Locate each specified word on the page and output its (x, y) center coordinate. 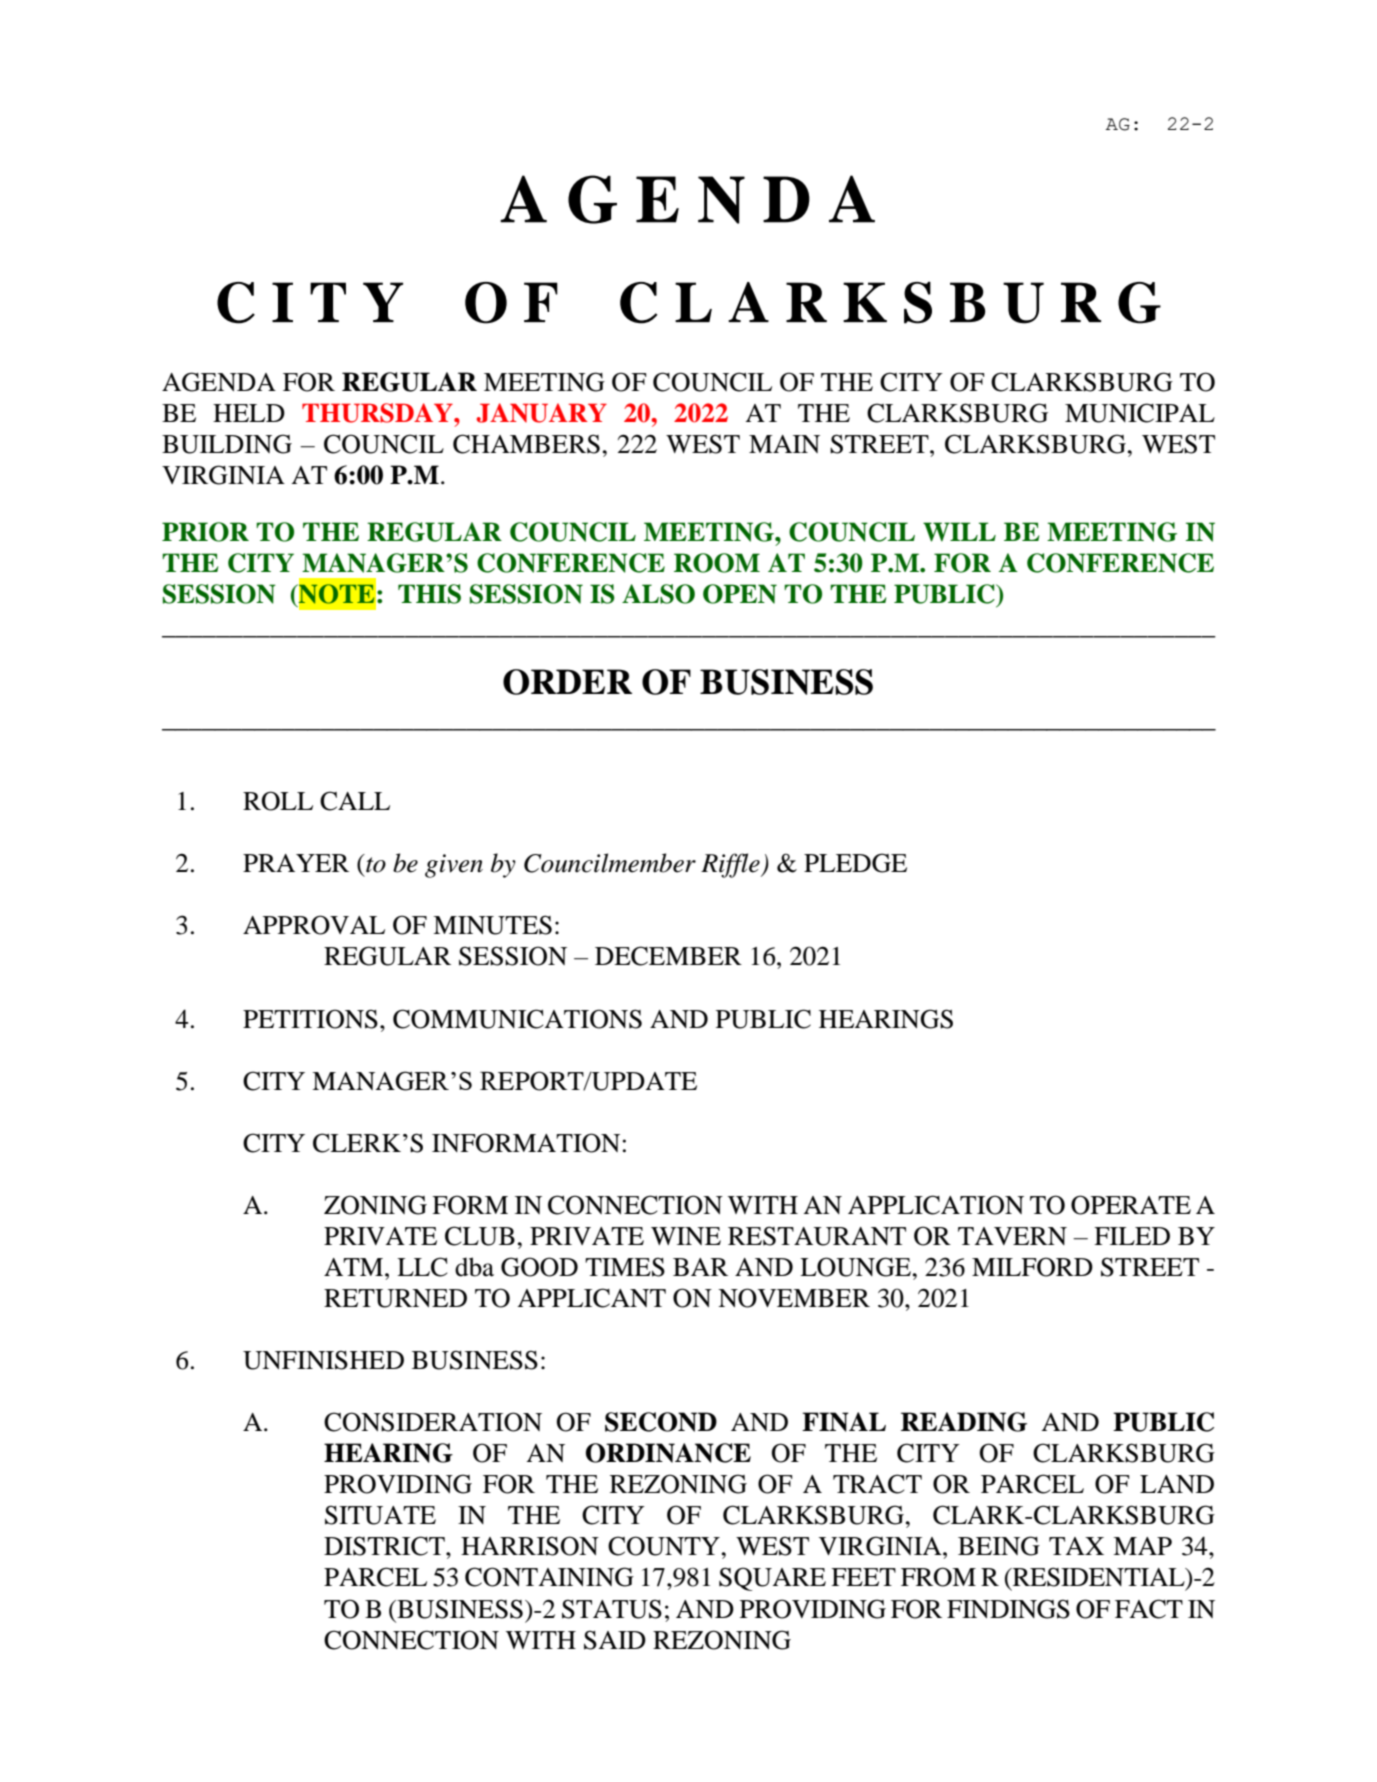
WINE (686, 1236)
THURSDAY (378, 413)
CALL (355, 801)
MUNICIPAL (1140, 413)
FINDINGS (1008, 1609)
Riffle (731, 865)
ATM (355, 1267)
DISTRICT (385, 1546)
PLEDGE (855, 863)
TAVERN (1012, 1236)
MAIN (784, 444)
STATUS (612, 1609)
